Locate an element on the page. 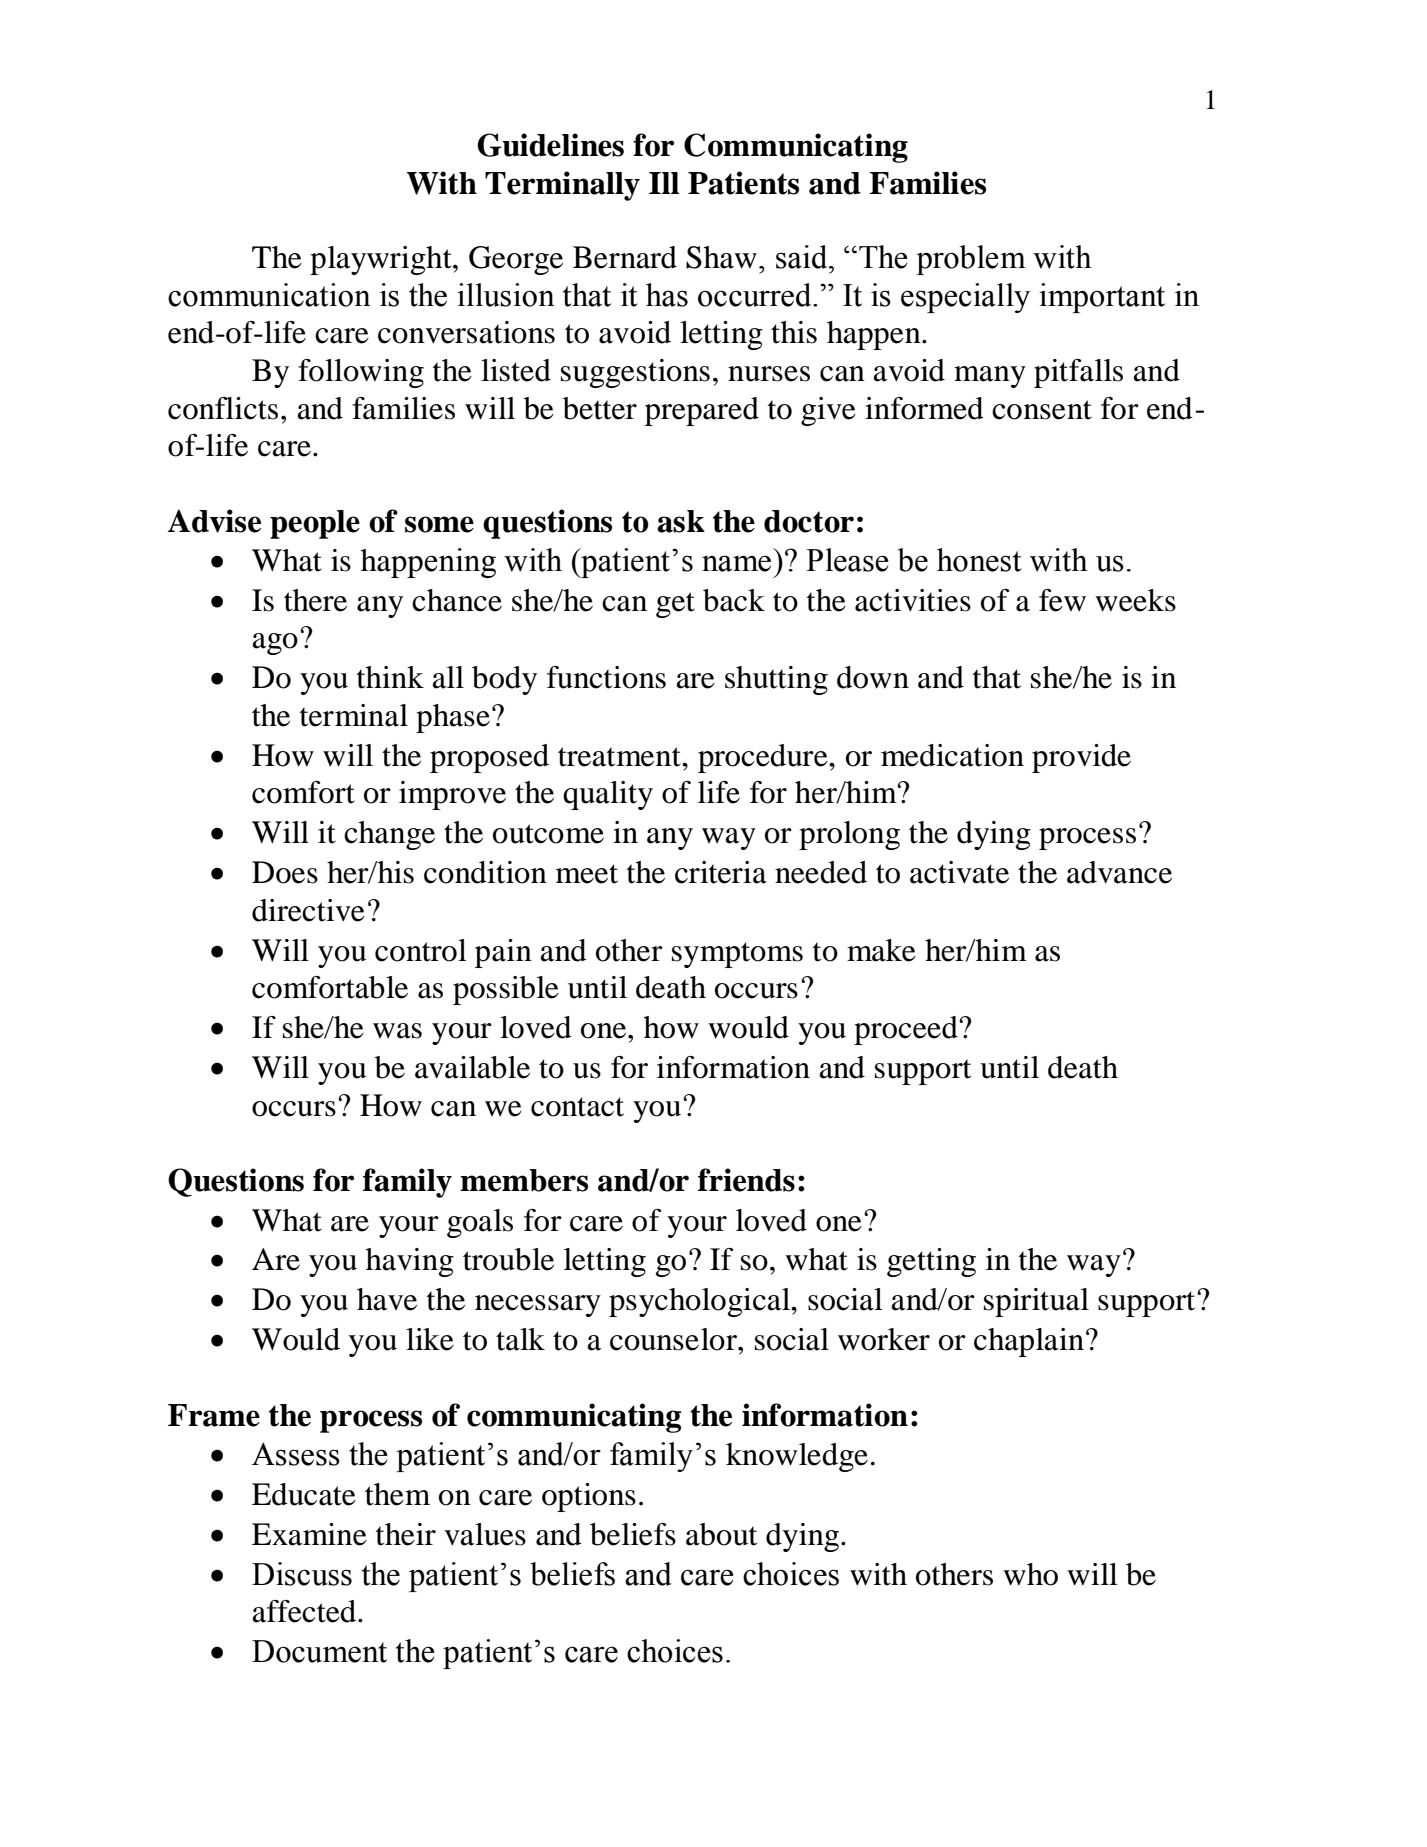 The image size is (1427, 1847). who is located at coordinates (1030, 1574).
